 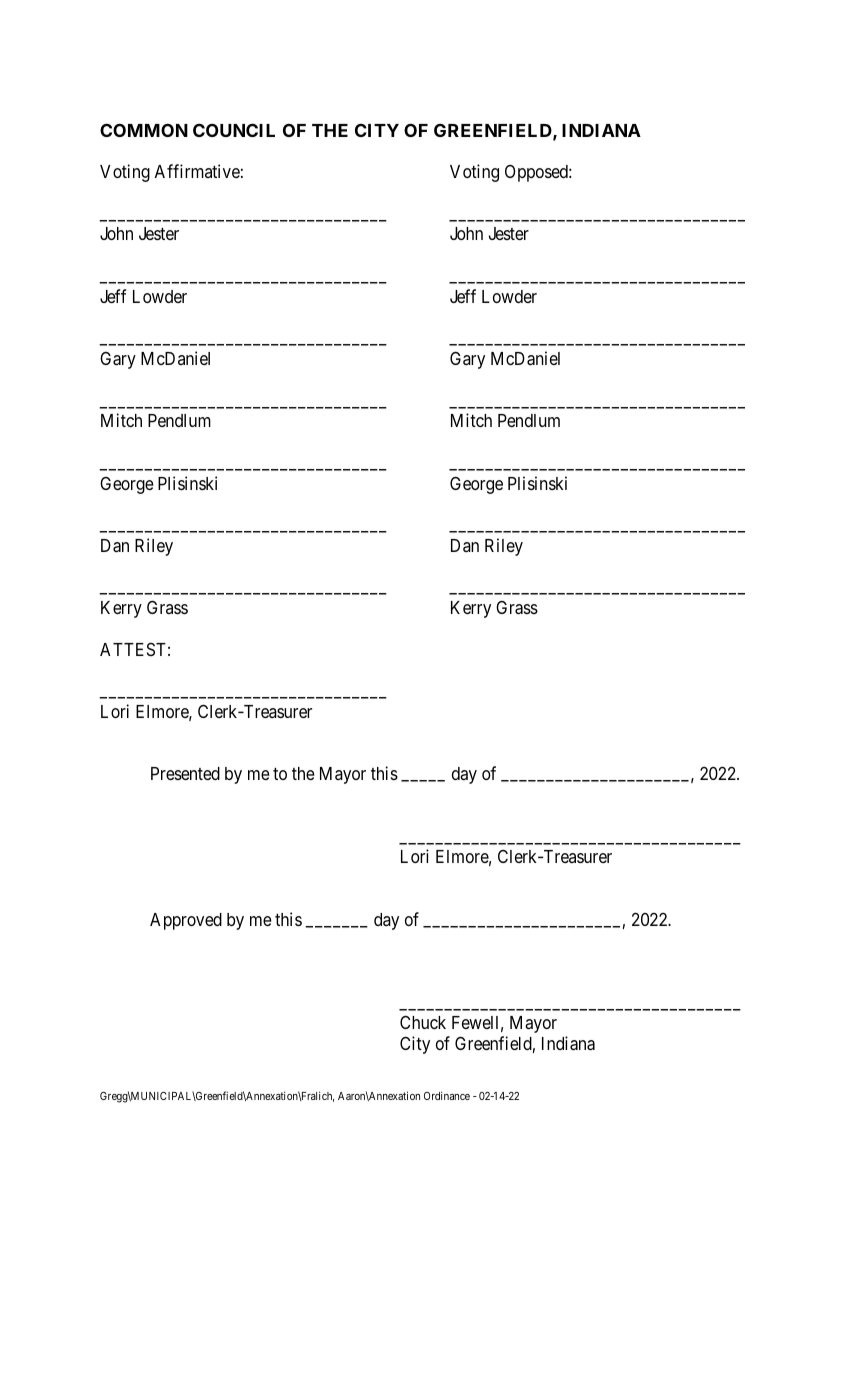 I want to click on COMMON, so click(x=144, y=130).
